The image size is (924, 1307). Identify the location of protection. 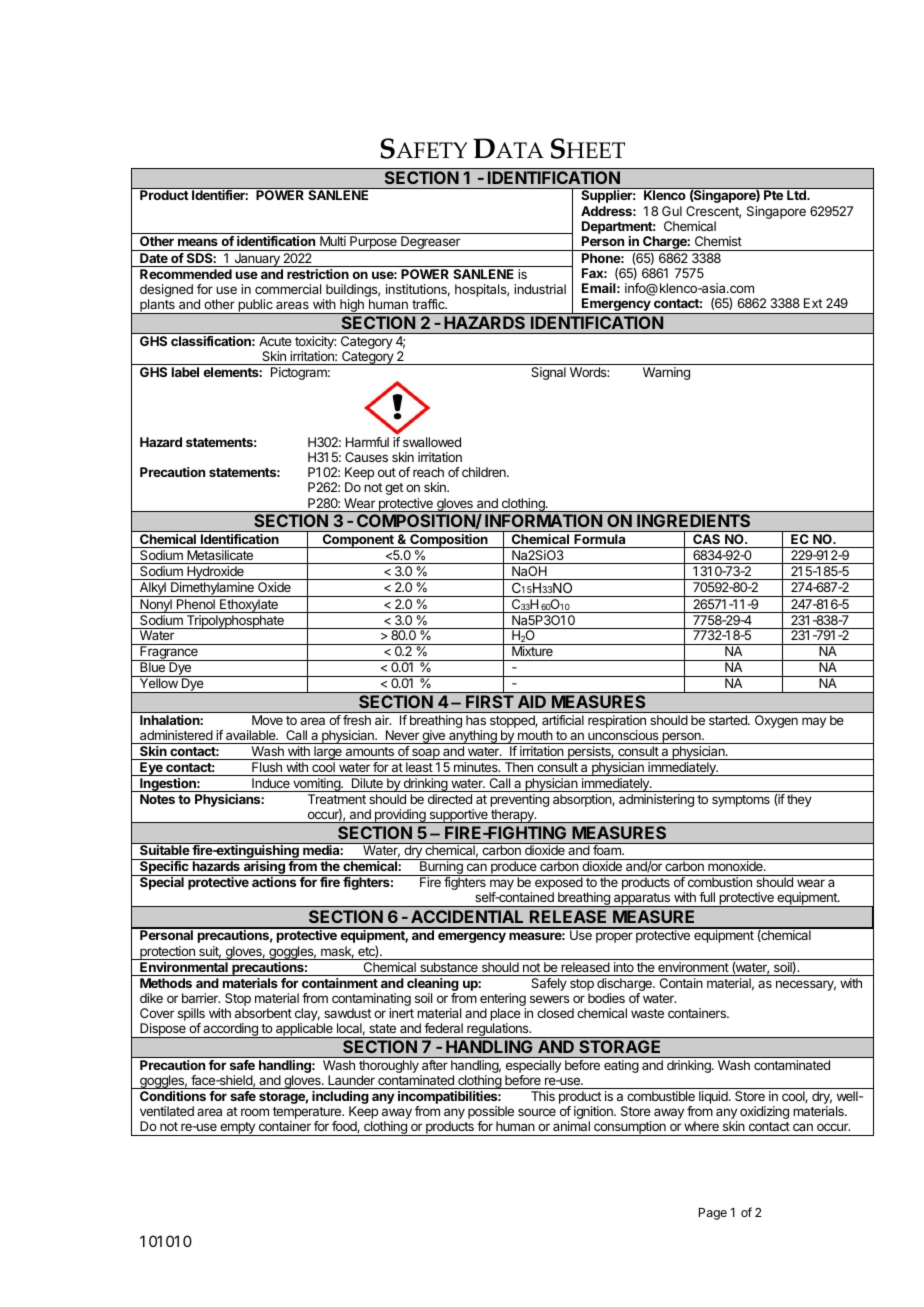
(167, 953).
